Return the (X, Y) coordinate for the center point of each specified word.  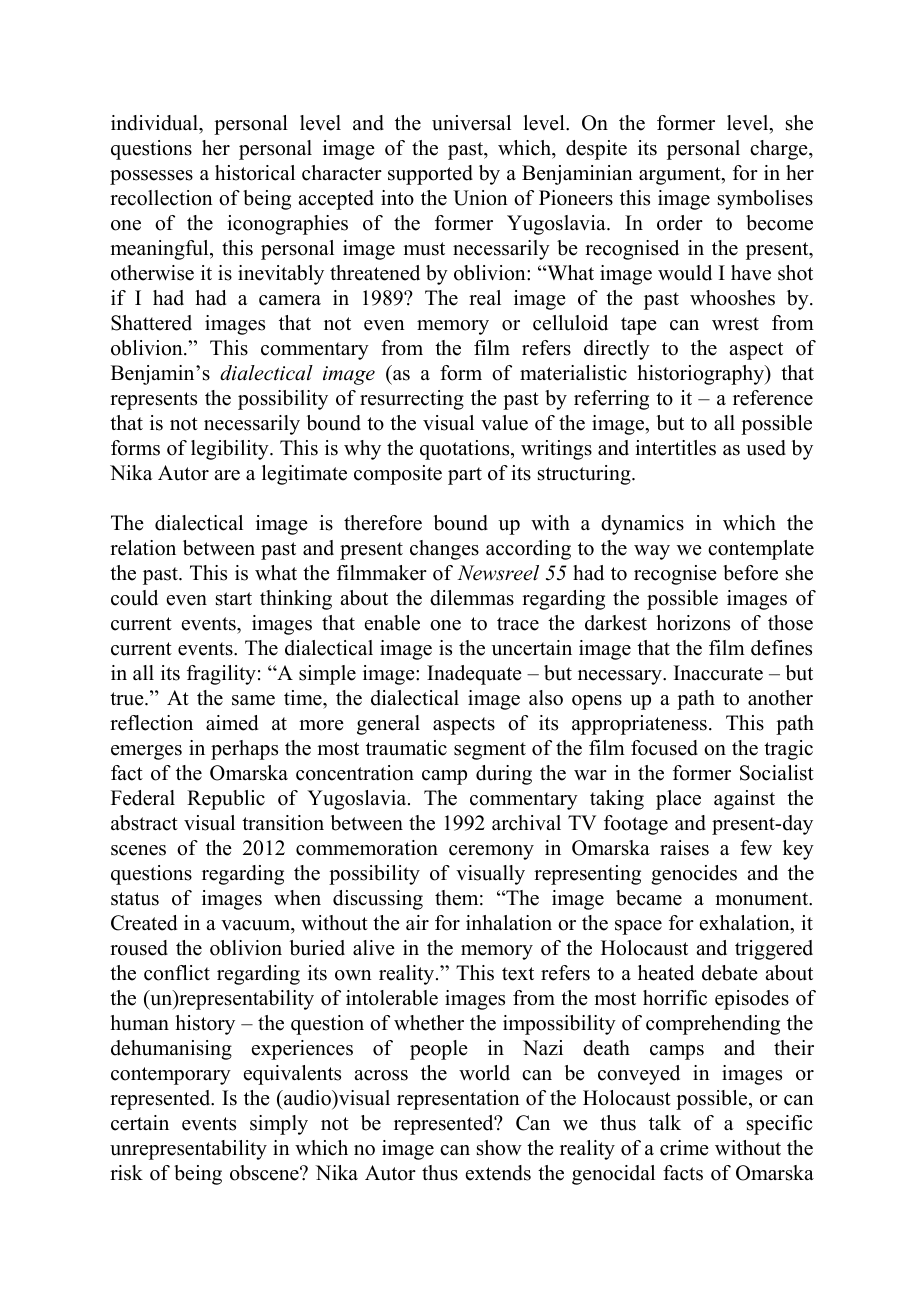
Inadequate (474, 675)
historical (255, 173)
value (504, 423)
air (417, 922)
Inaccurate (718, 673)
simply (279, 1125)
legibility (231, 450)
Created (144, 923)
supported (430, 175)
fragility (221, 675)
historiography (701, 375)
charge (780, 150)
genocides (694, 875)
